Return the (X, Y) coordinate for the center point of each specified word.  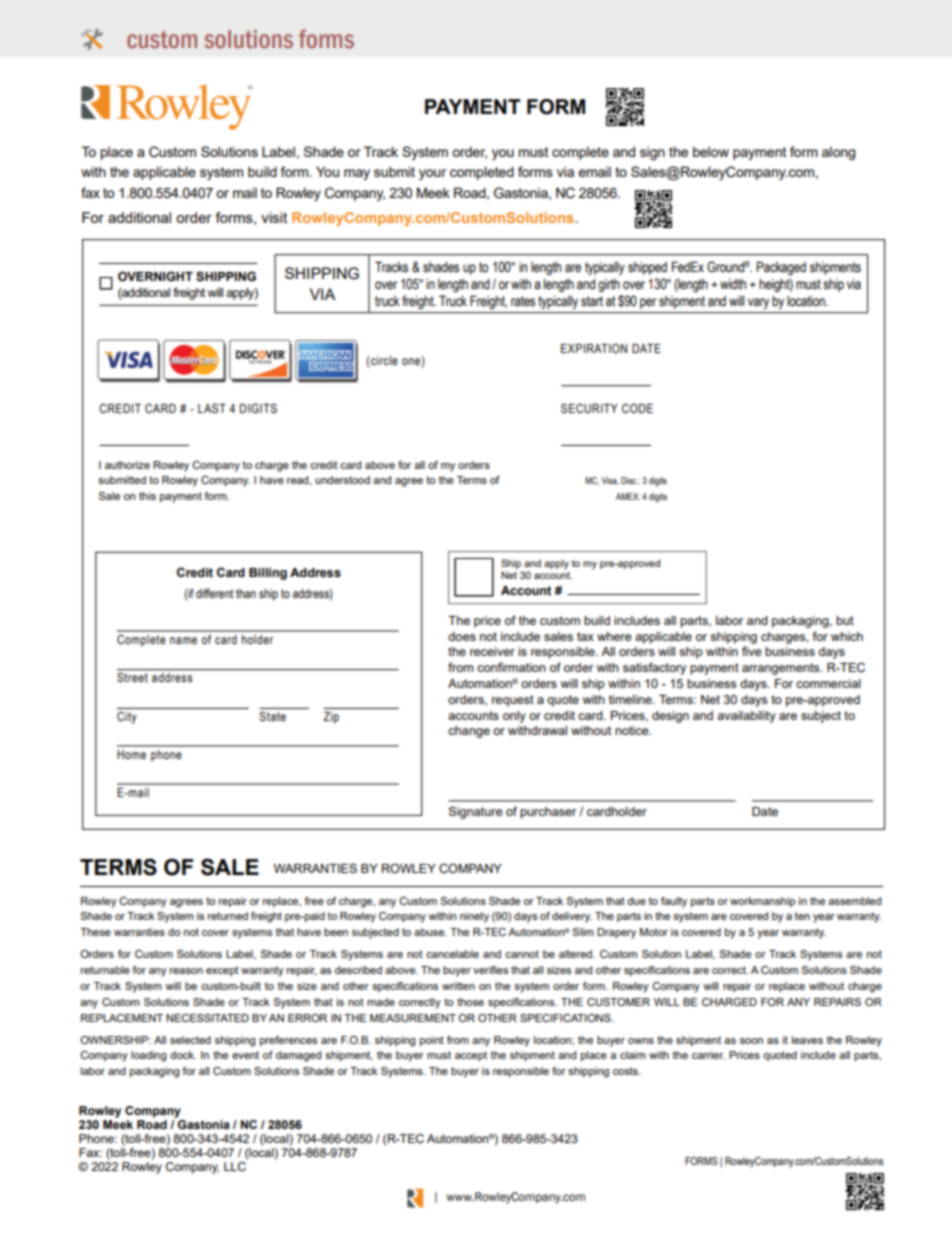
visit (274, 217)
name (183, 640)
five (752, 651)
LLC (235, 1166)
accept (471, 1056)
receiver (492, 651)
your (432, 174)
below (711, 151)
